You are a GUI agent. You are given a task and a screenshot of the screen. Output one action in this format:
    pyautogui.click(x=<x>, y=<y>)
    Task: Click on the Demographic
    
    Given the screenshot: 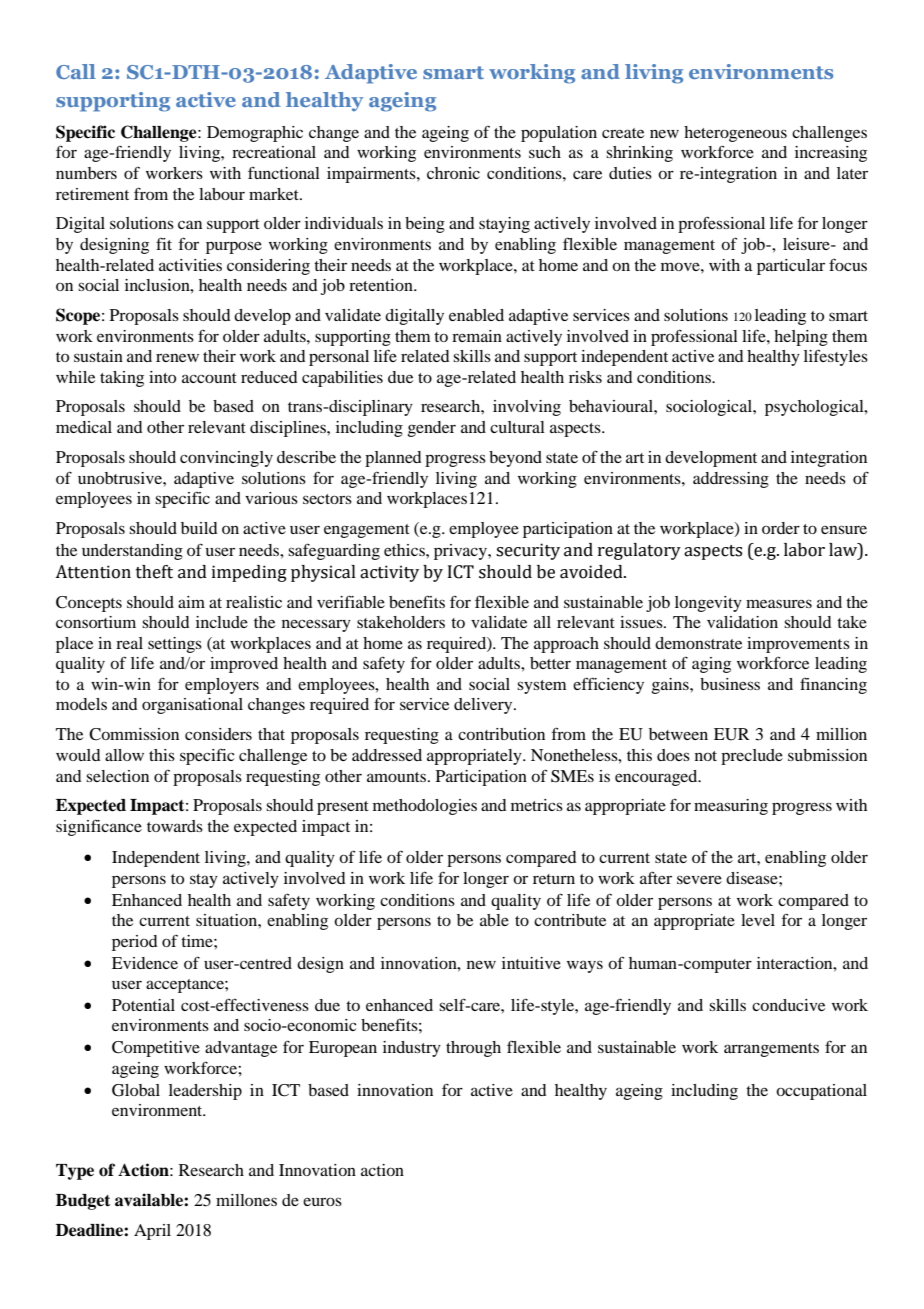 What is the action you would take?
    pyautogui.click(x=255, y=134)
